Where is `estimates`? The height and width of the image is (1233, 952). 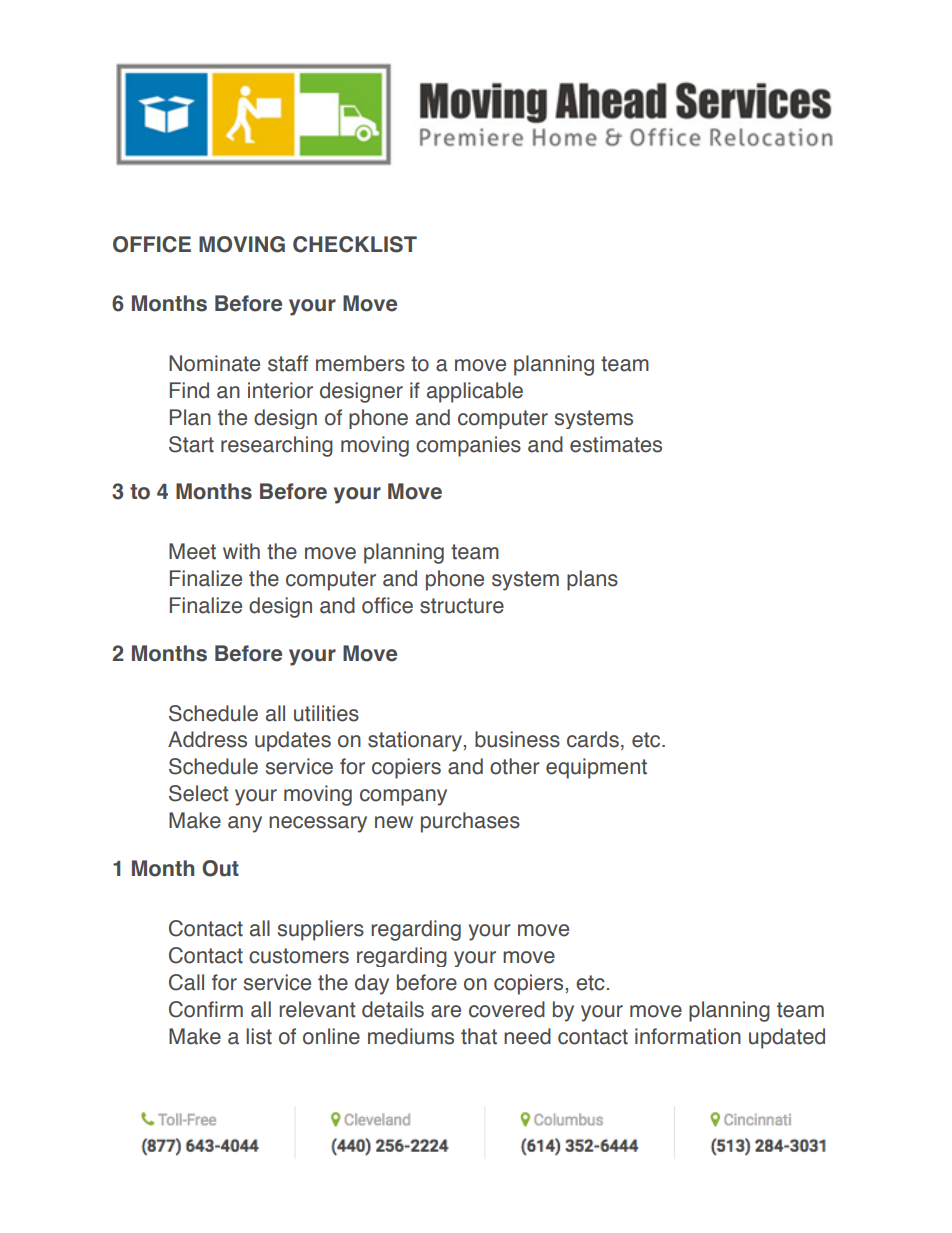
estimates is located at coordinates (616, 444).
